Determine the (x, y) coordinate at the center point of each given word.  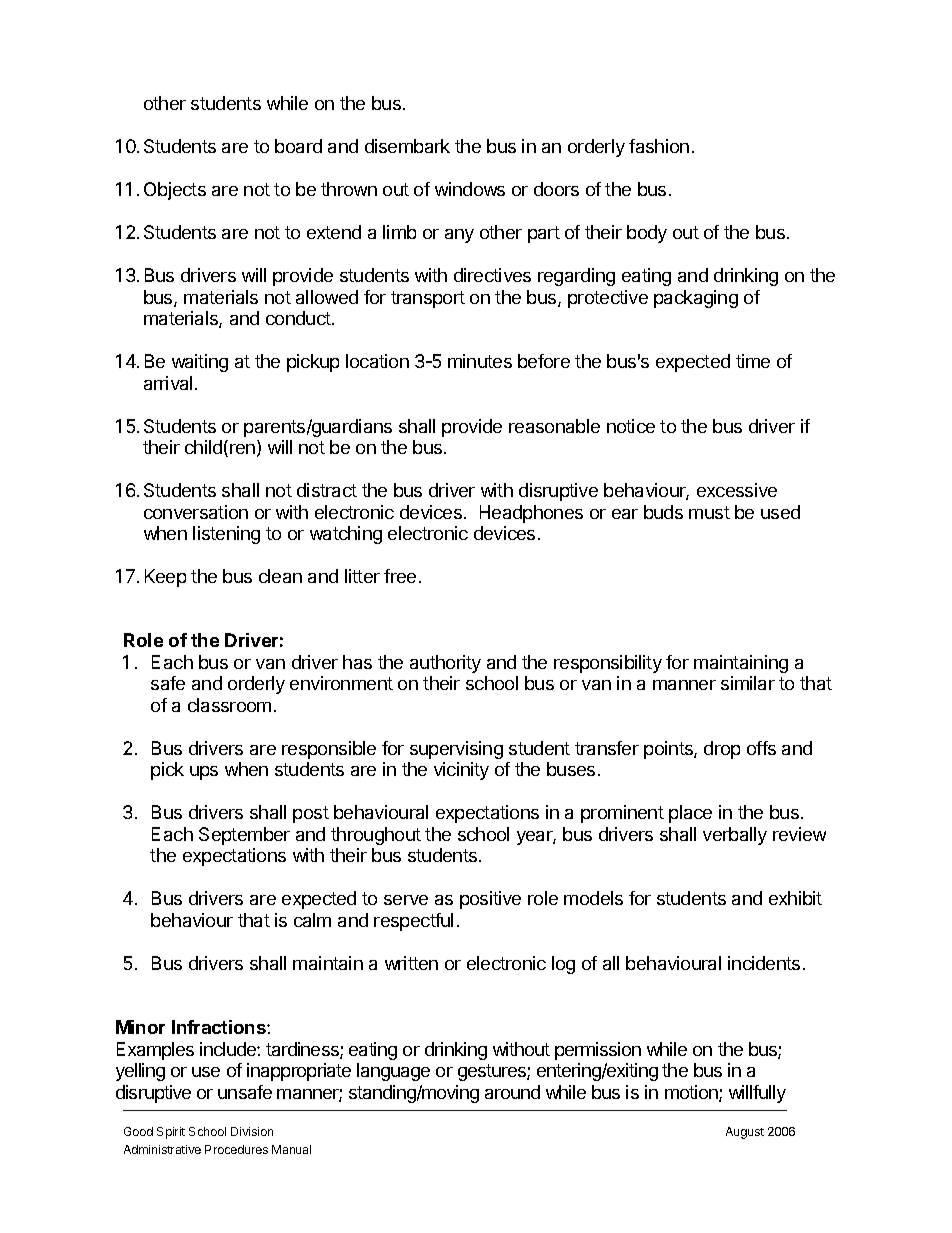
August (745, 1133)
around (512, 1092)
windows (470, 189)
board (298, 146)
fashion (659, 146)
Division (252, 1131)
